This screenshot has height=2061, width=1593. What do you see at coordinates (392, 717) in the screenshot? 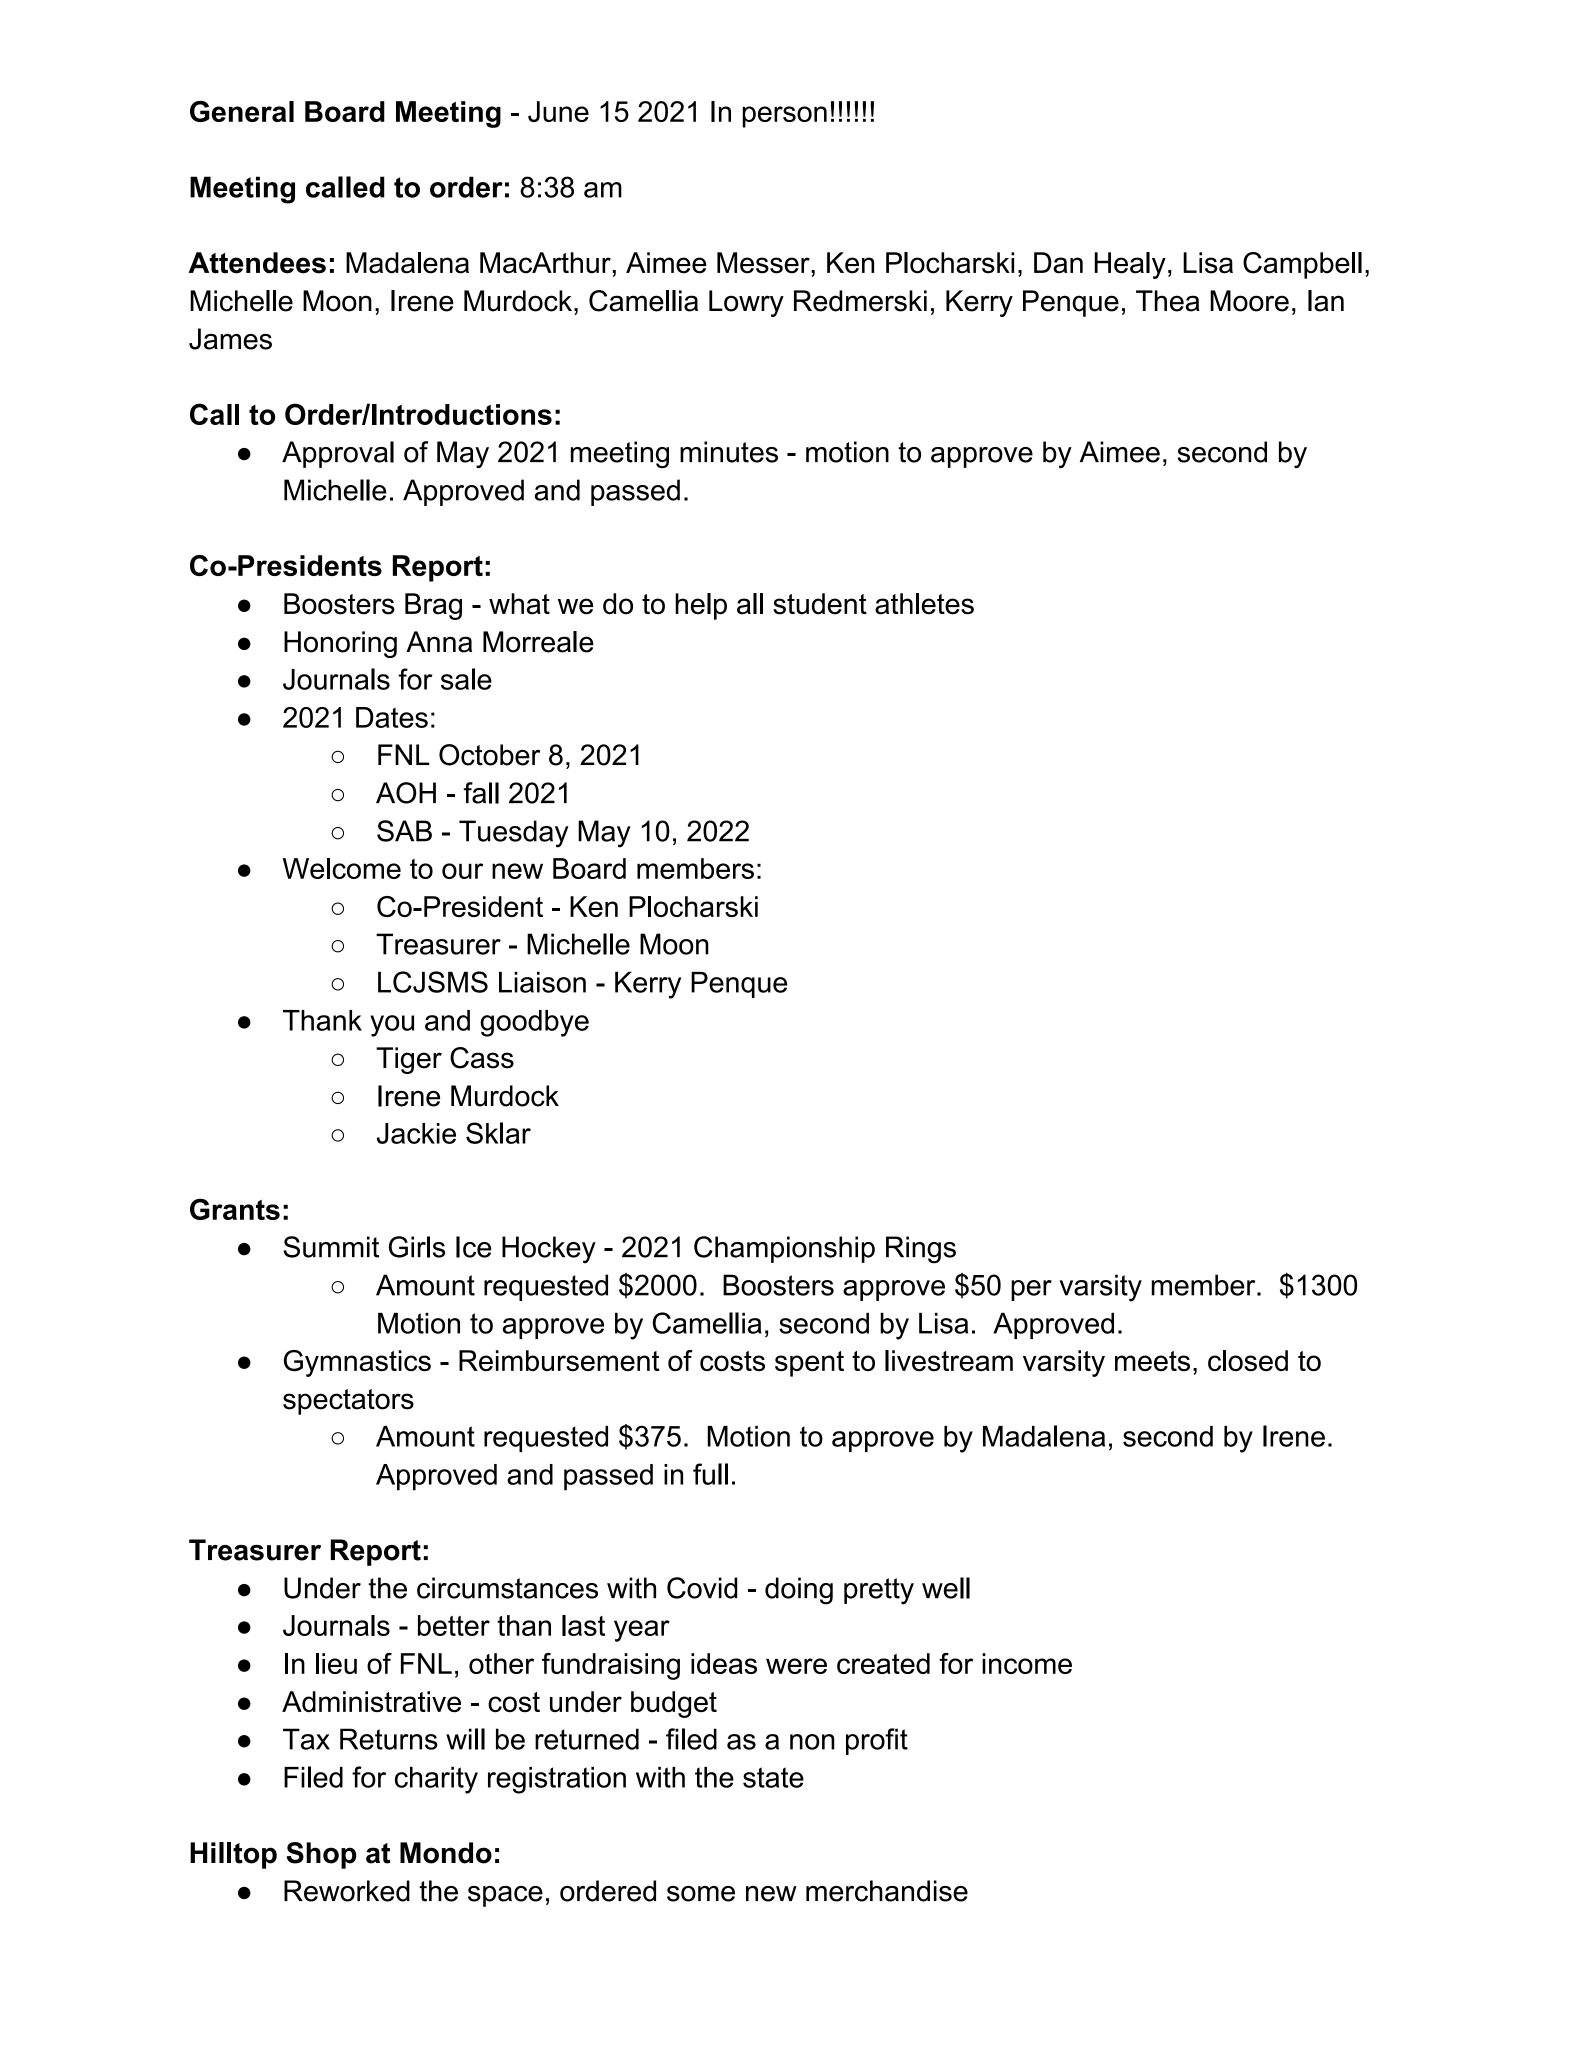
I see `Dates` at bounding box center [392, 717].
